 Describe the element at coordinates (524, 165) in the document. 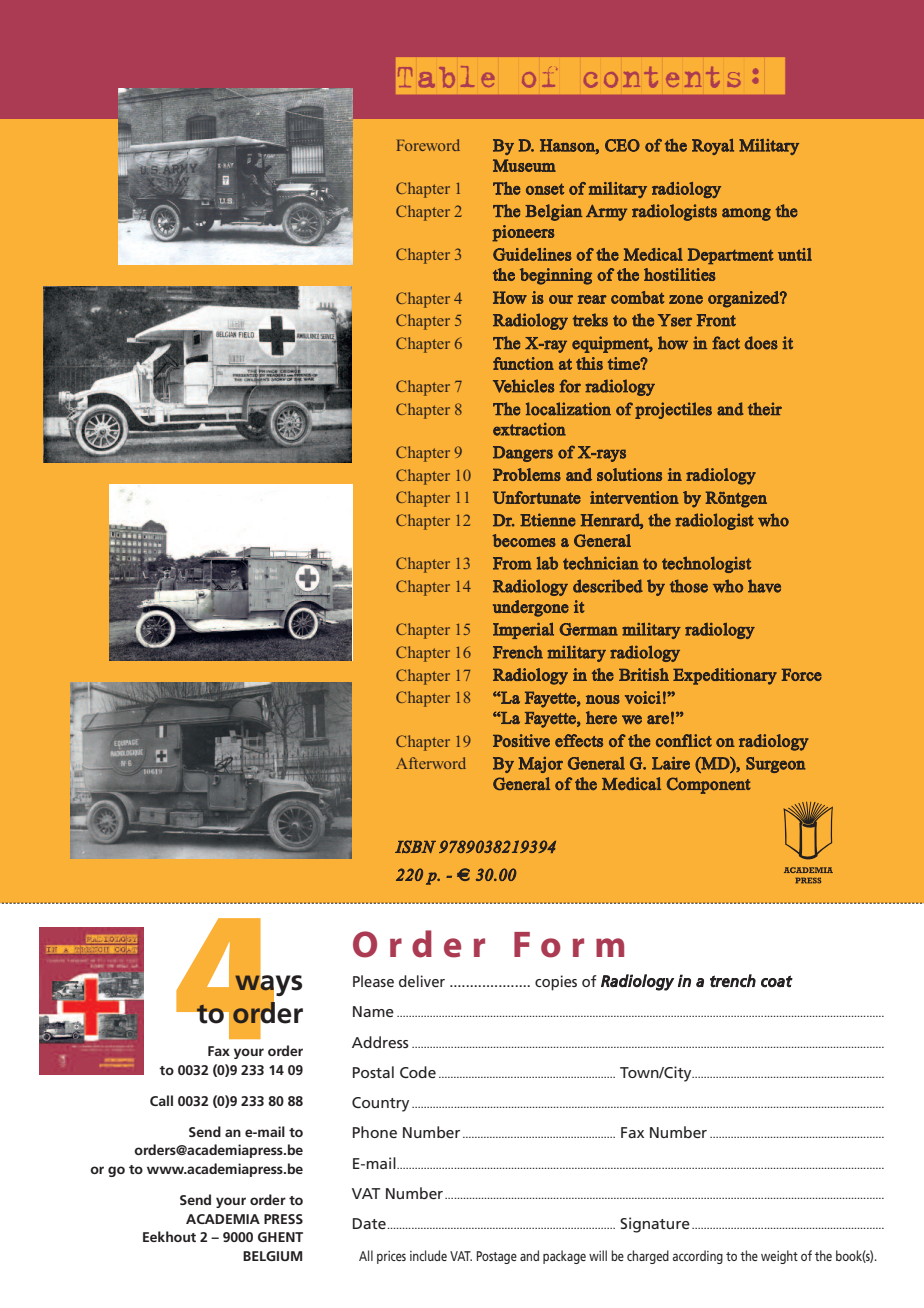

I see `Museum` at that location.
